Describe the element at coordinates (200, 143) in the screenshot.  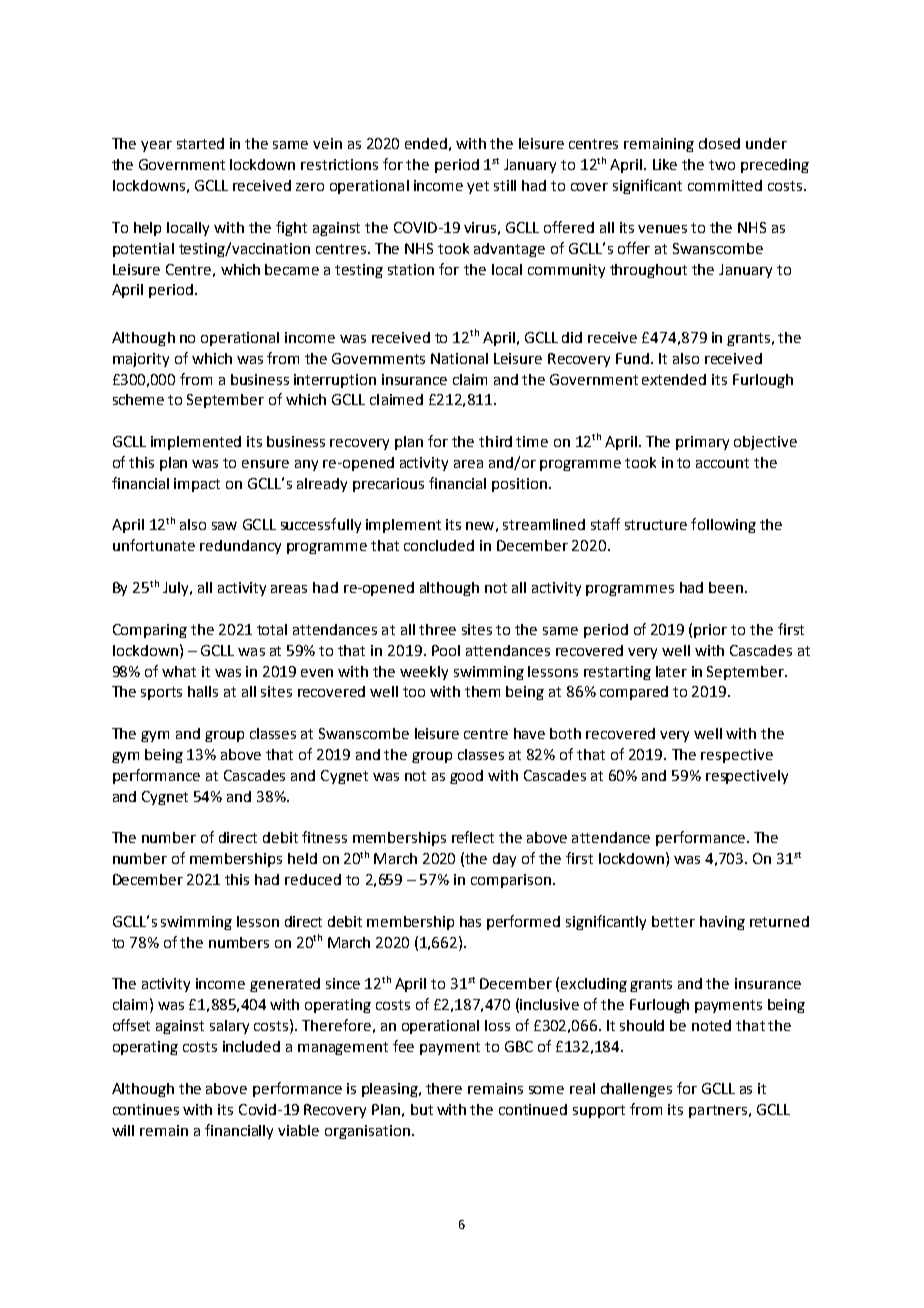
I see `started` at that location.
